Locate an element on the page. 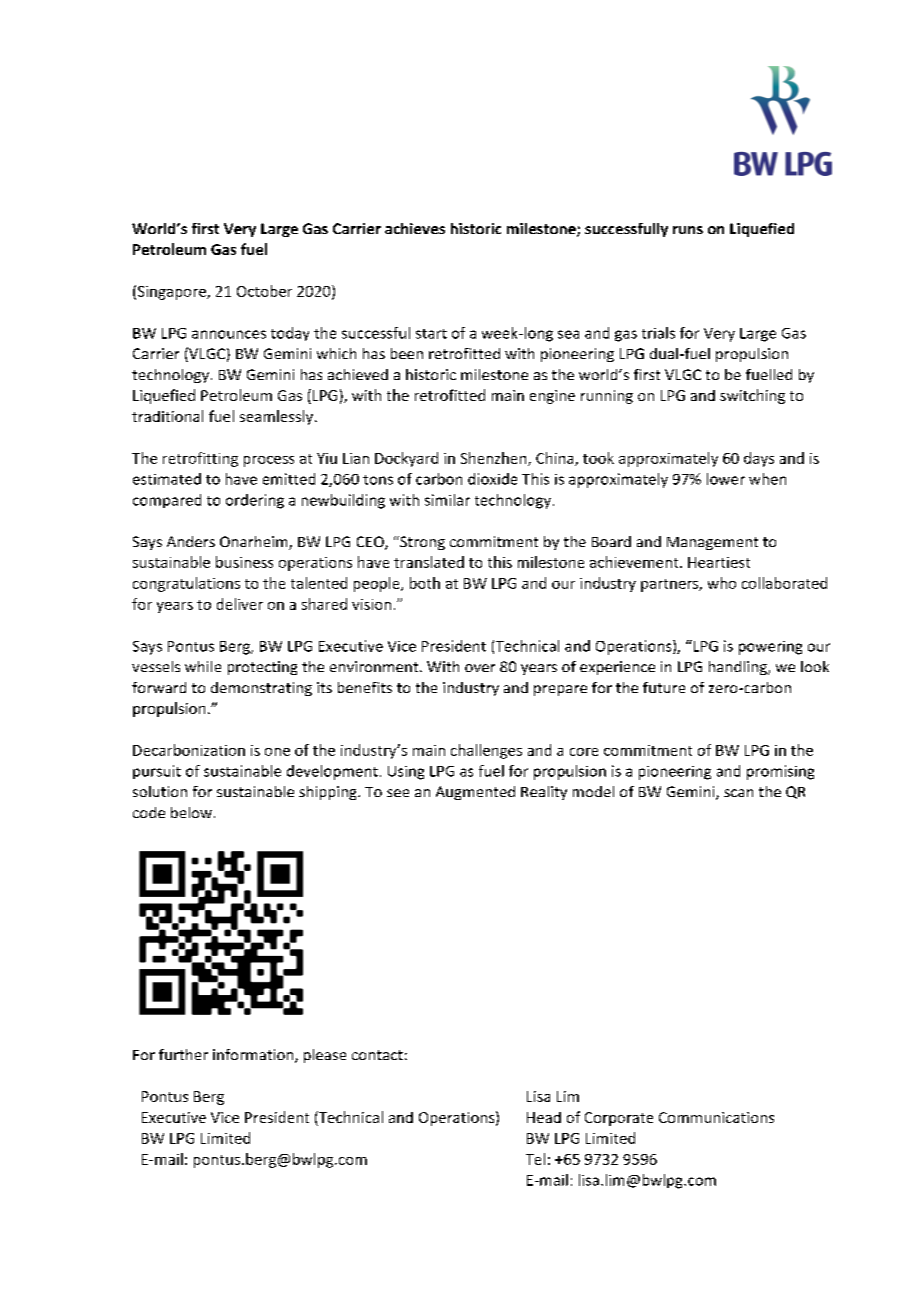  Head is located at coordinates (544, 1117).
